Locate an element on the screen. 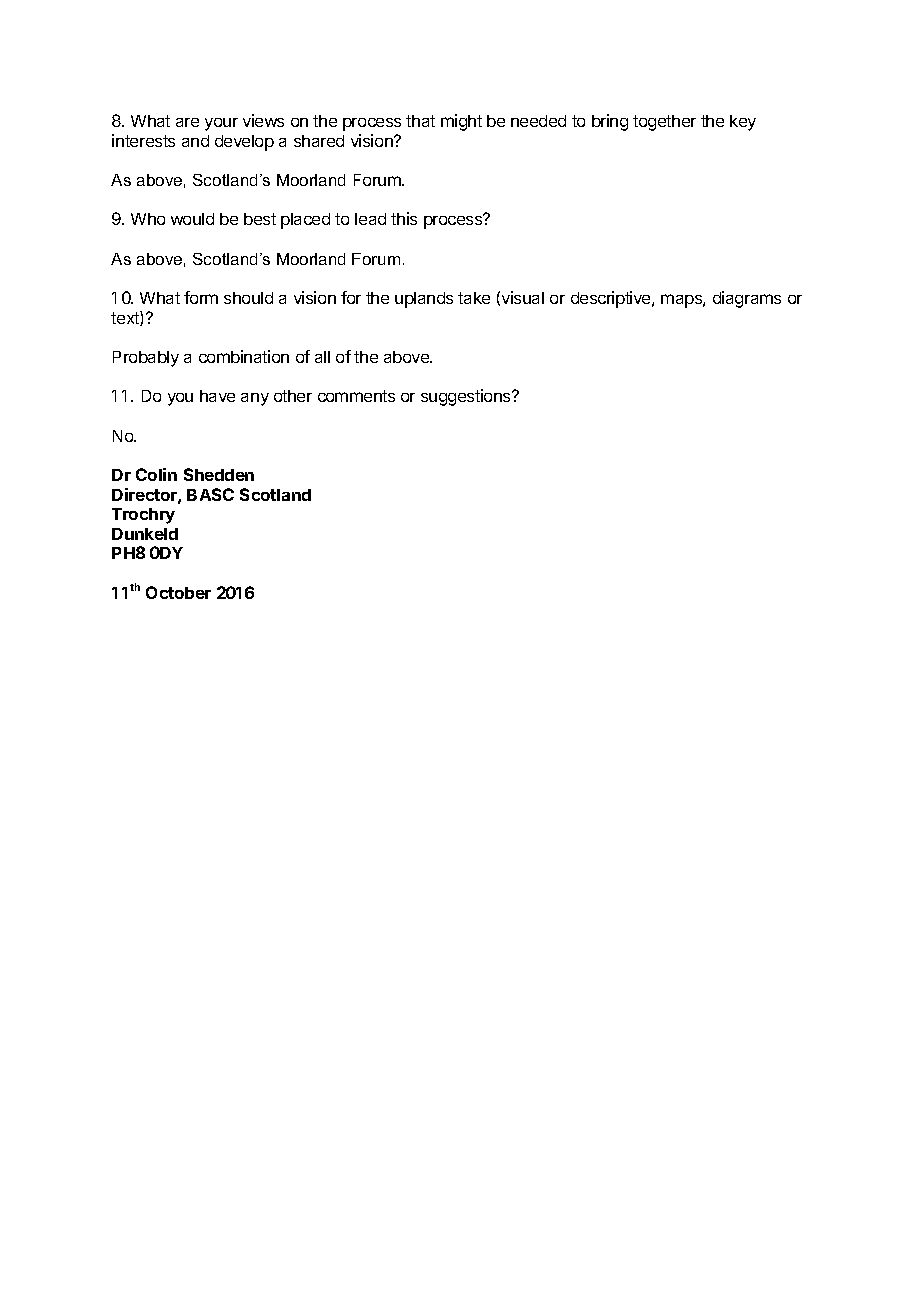  together is located at coordinates (664, 123).
